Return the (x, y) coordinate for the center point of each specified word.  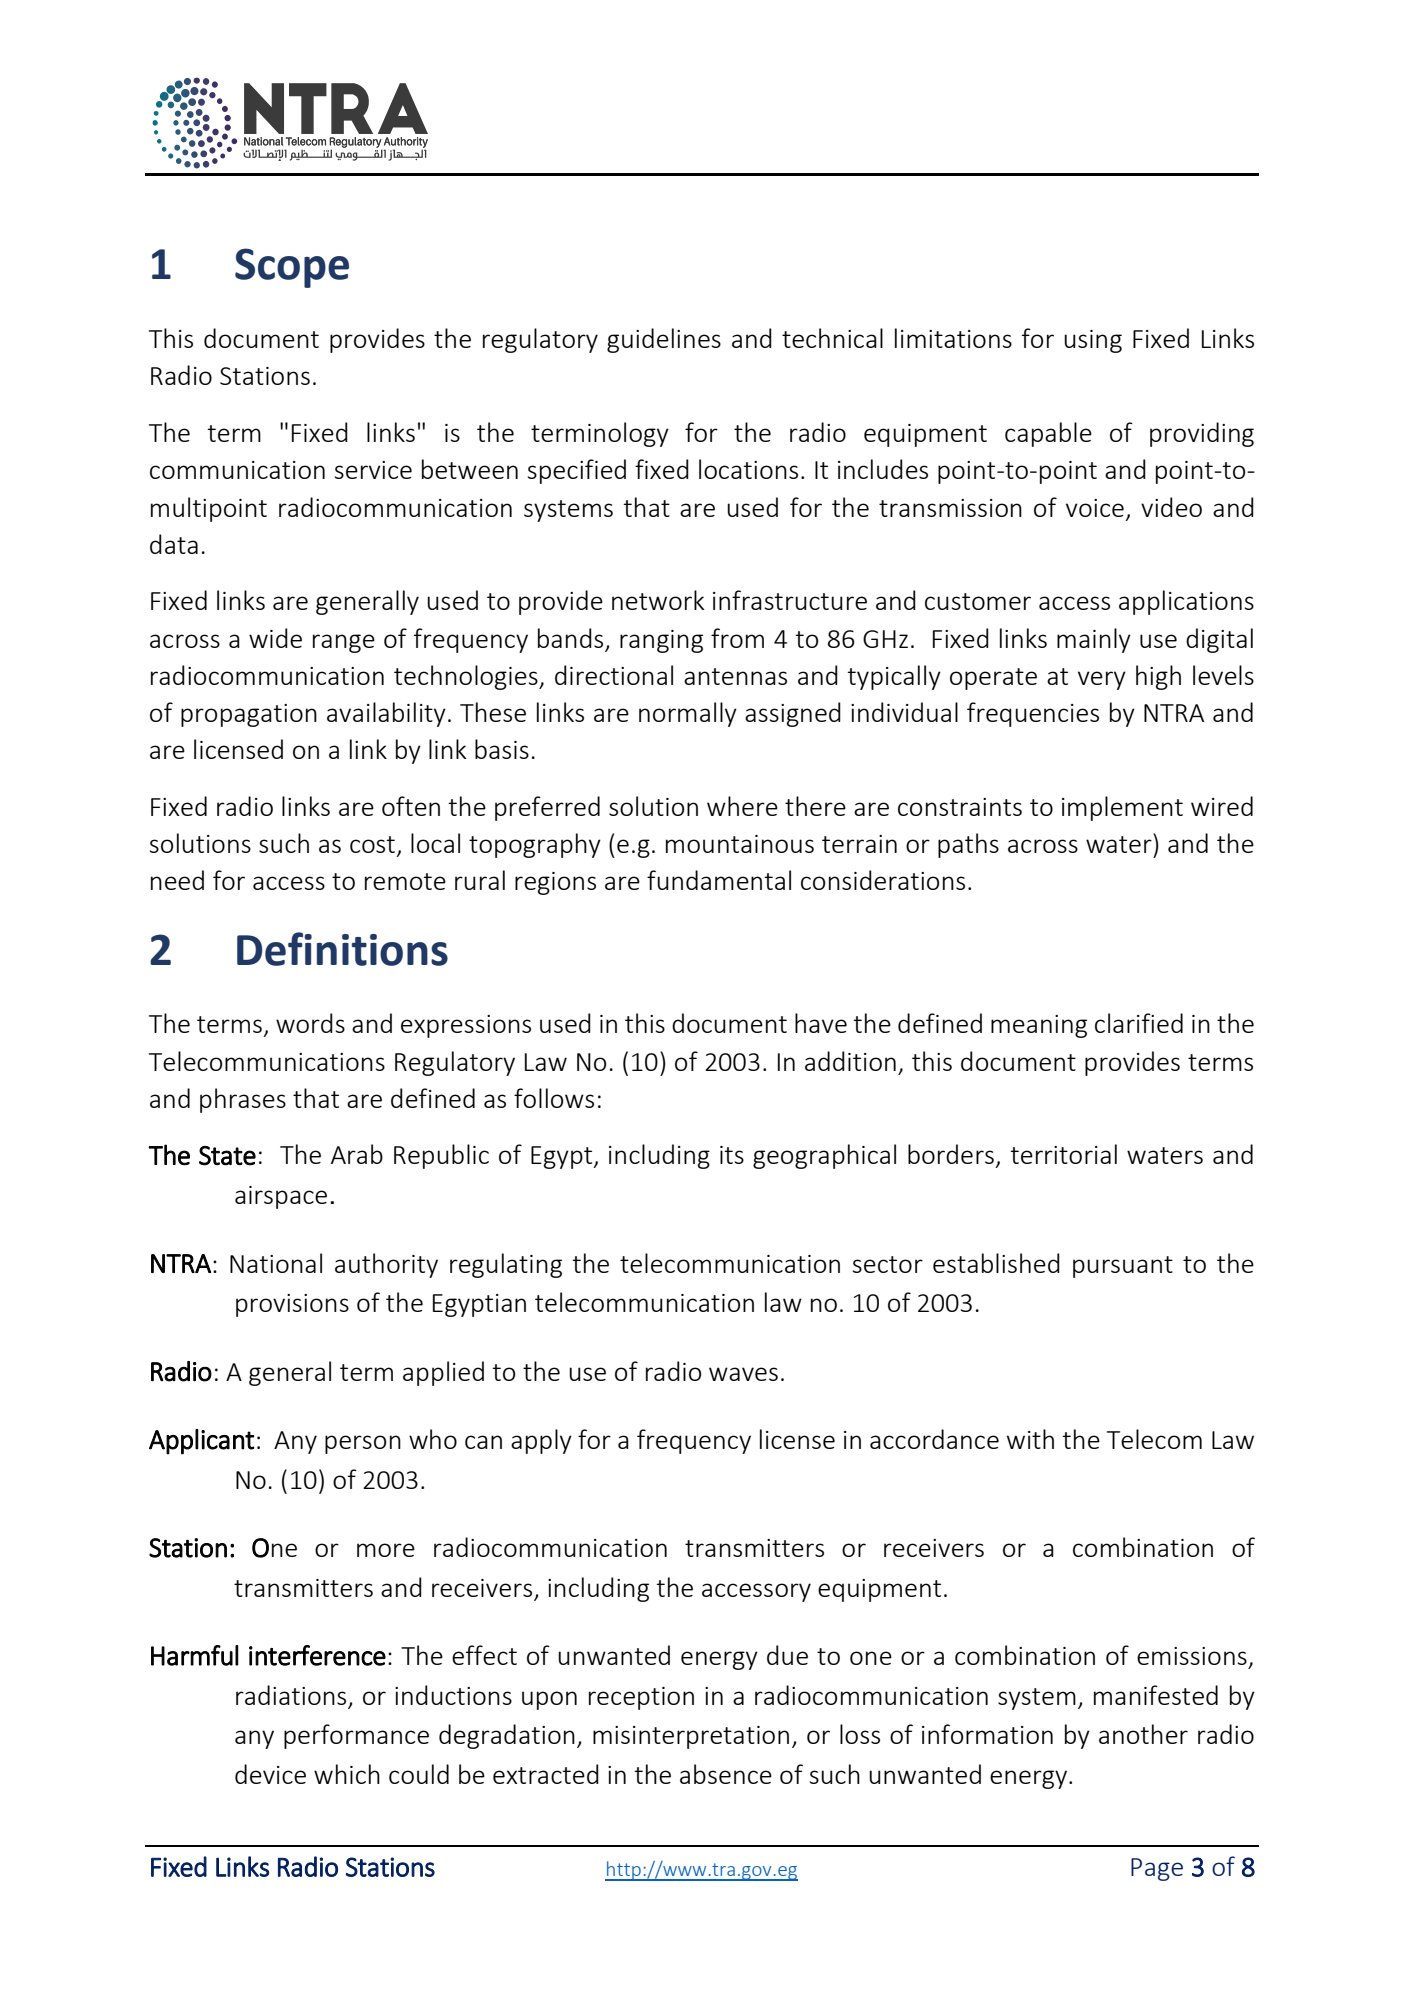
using (1093, 341)
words (310, 1023)
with (1030, 1439)
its (732, 1155)
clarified (1139, 1023)
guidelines (664, 340)
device (270, 1774)
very (1102, 680)
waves (743, 1374)
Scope (292, 268)
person (363, 1444)
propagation (249, 715)
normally (688, 714)
